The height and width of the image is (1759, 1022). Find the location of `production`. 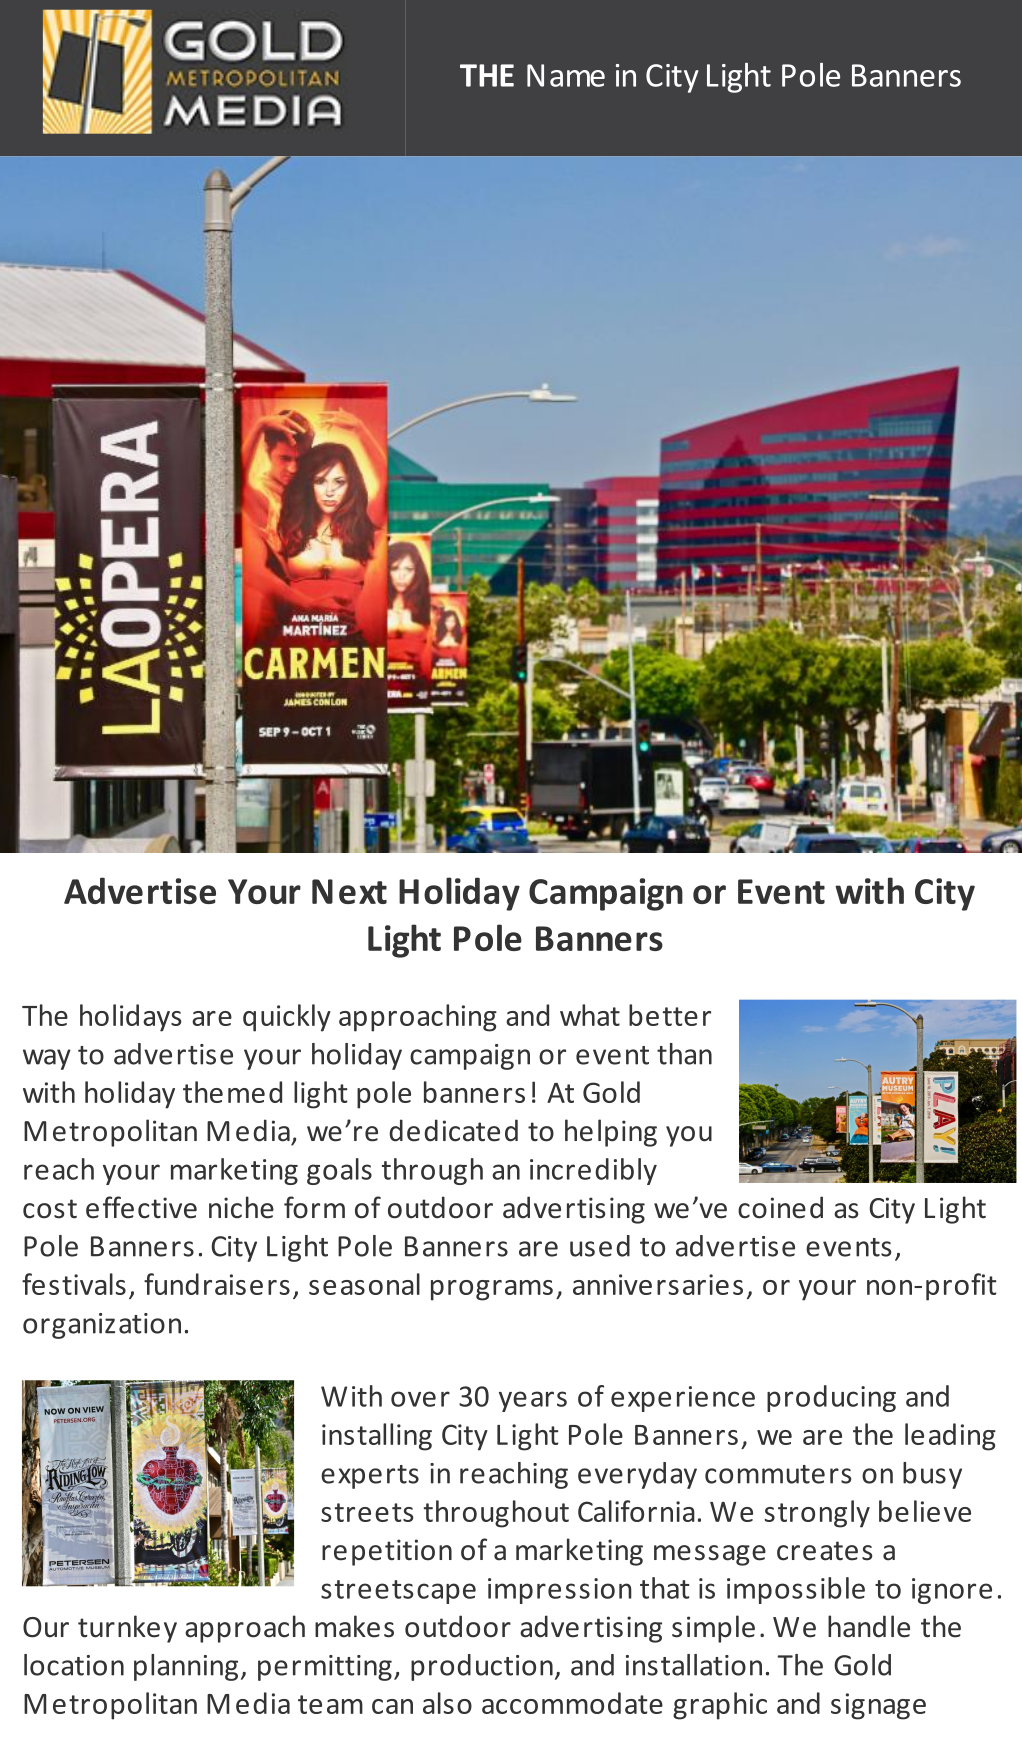

production is located at coordinates (482, 1667).
